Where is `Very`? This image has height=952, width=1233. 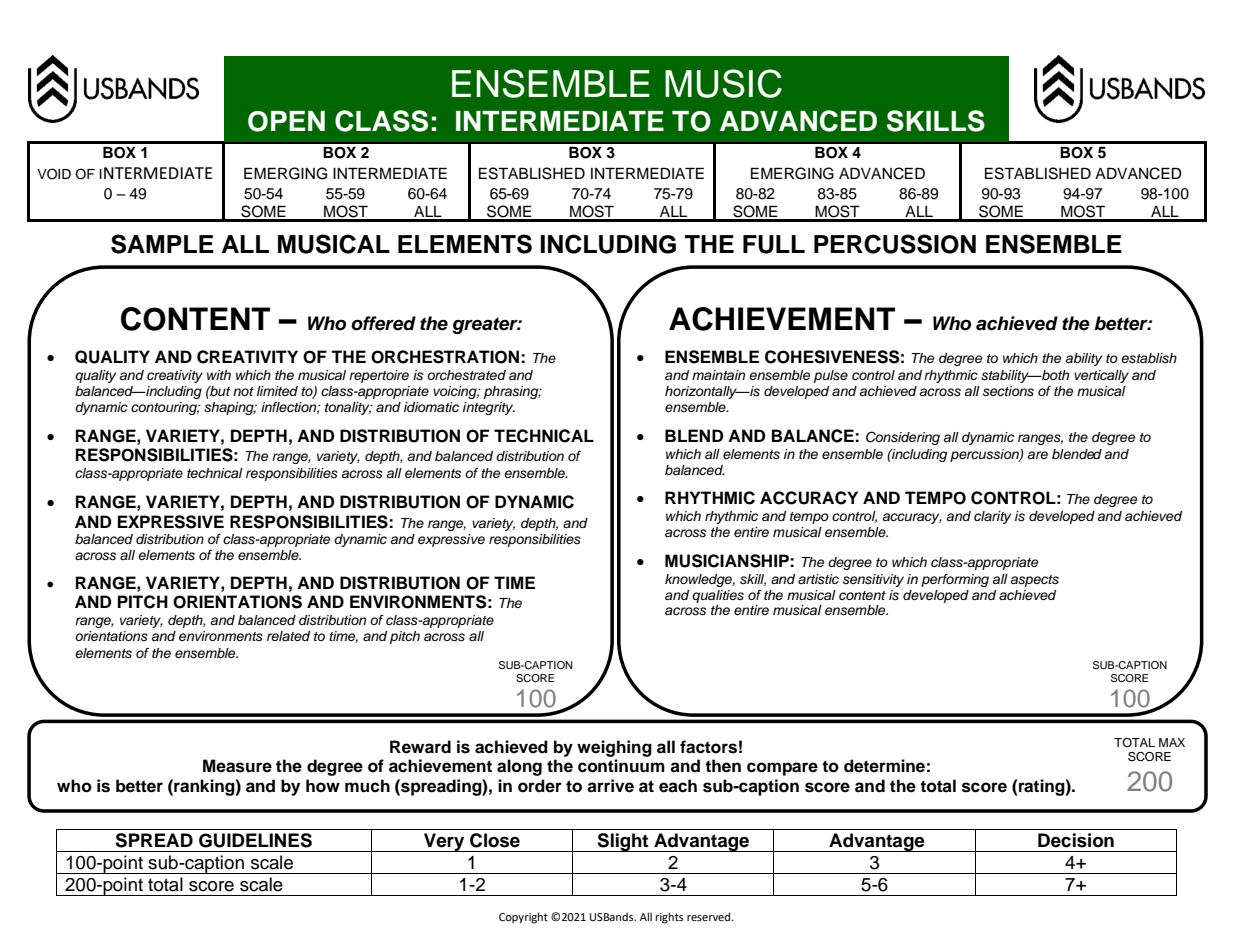 Very is located at coordinates (444, 842).
